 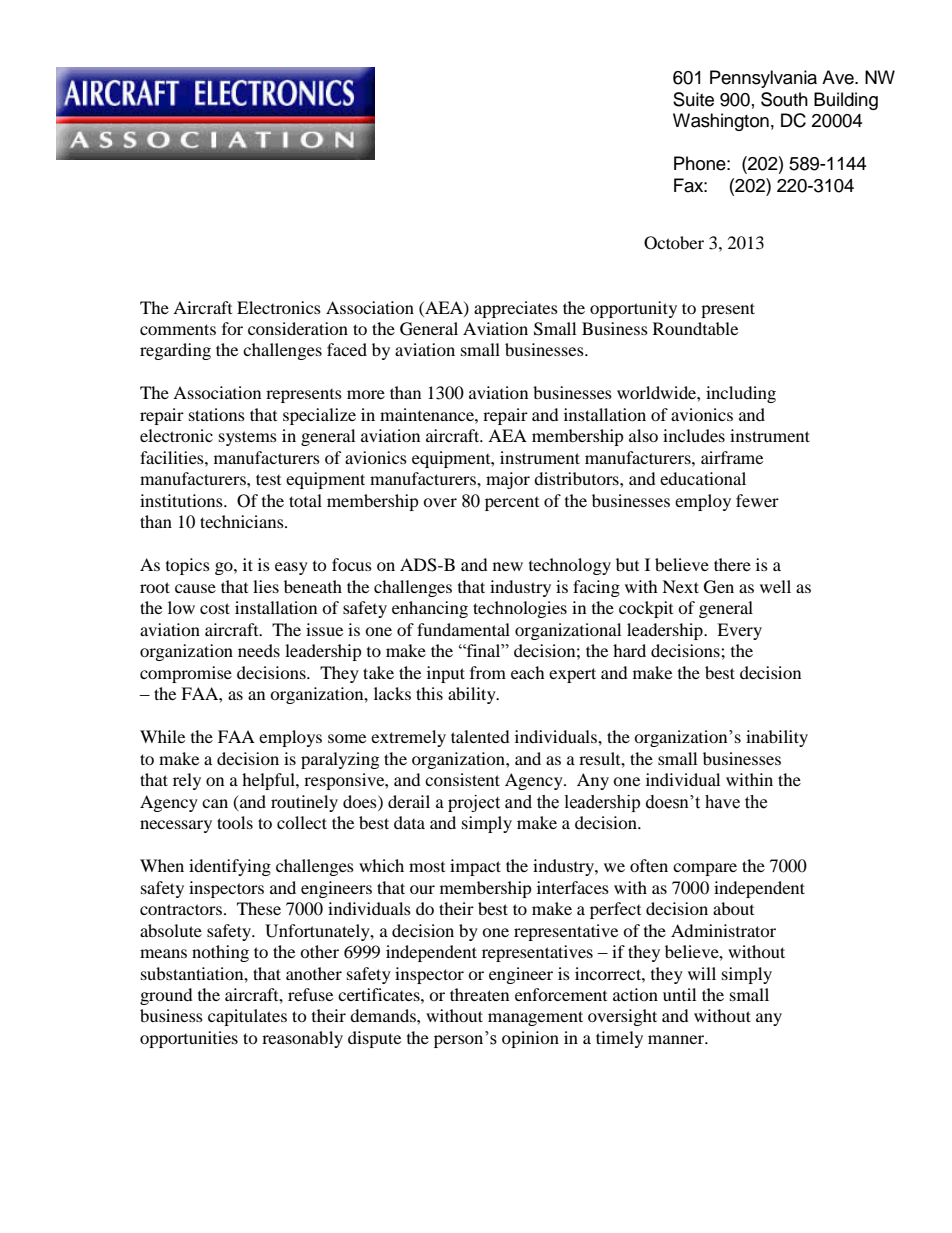 I want to click on there, so click(x=732, y=564).
